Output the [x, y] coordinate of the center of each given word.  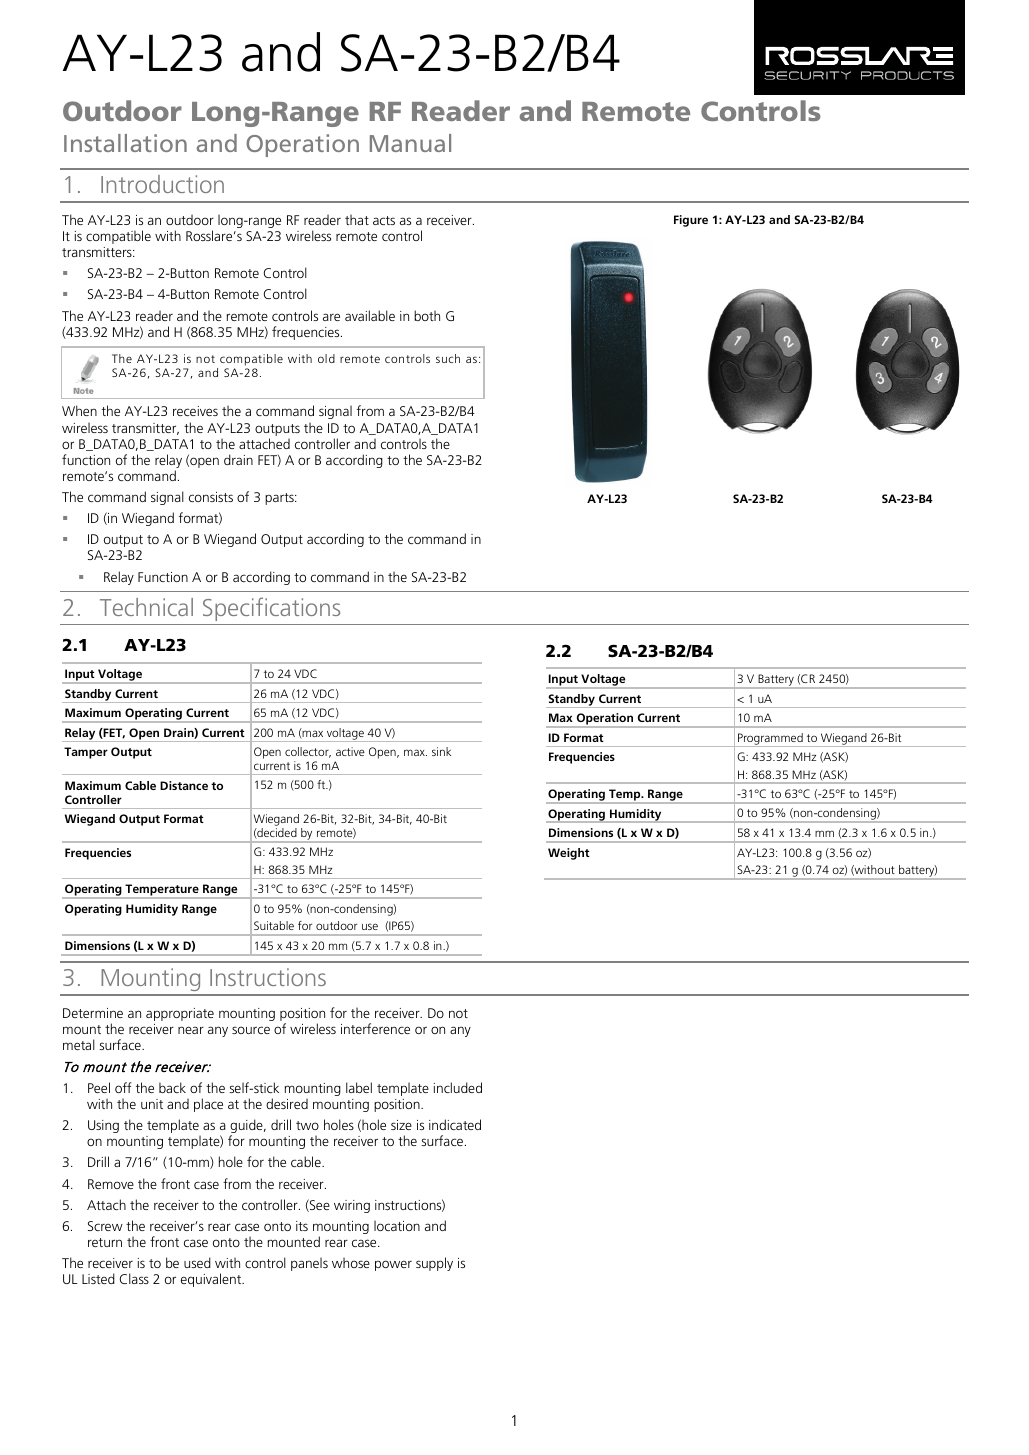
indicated [455, 1124]
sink [441, 751]
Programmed [770, 740]
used [197, 1262]
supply [434, 1264]
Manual [410, 143]
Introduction [162, 184]
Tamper [86, 753]
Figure [691, 221]
